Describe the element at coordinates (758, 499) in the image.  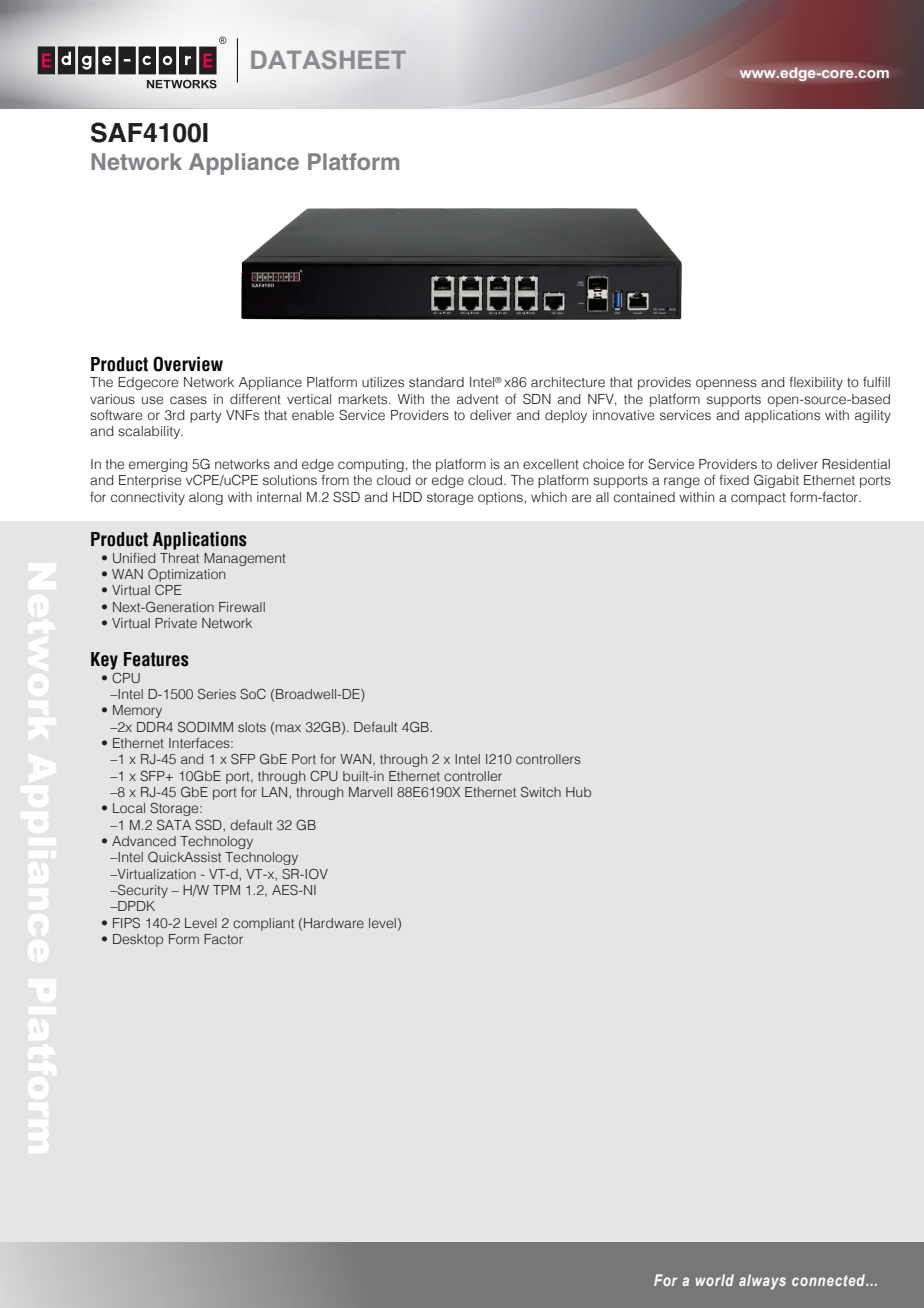
I see `compact` at that location.
